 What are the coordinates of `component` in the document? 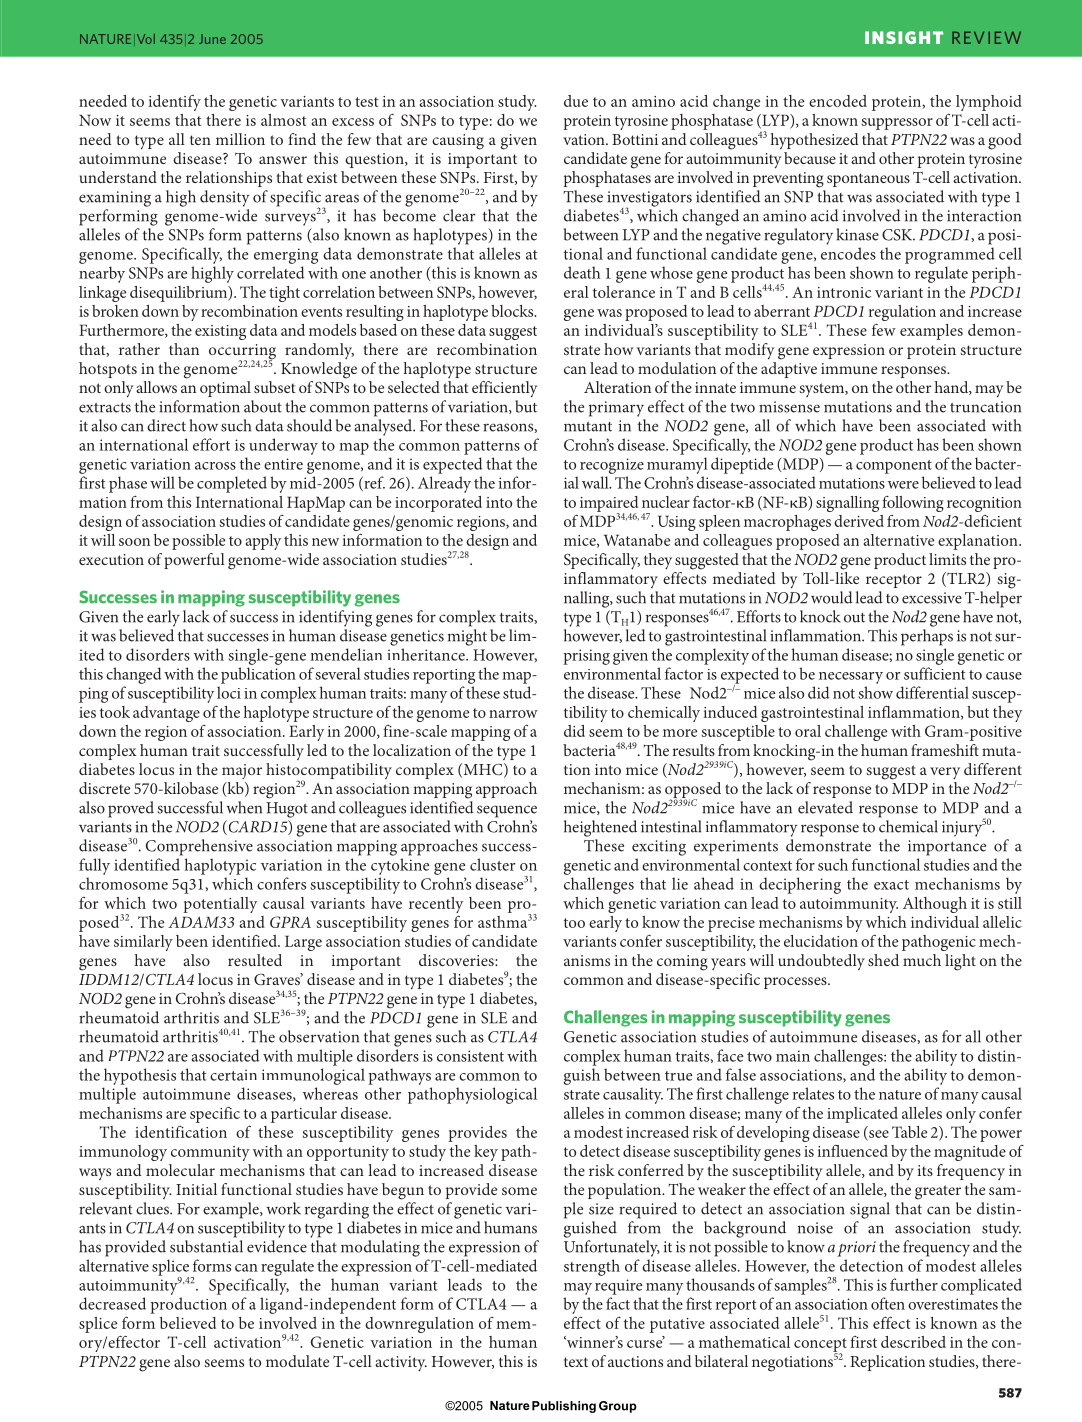 It's located at (894, 467).
